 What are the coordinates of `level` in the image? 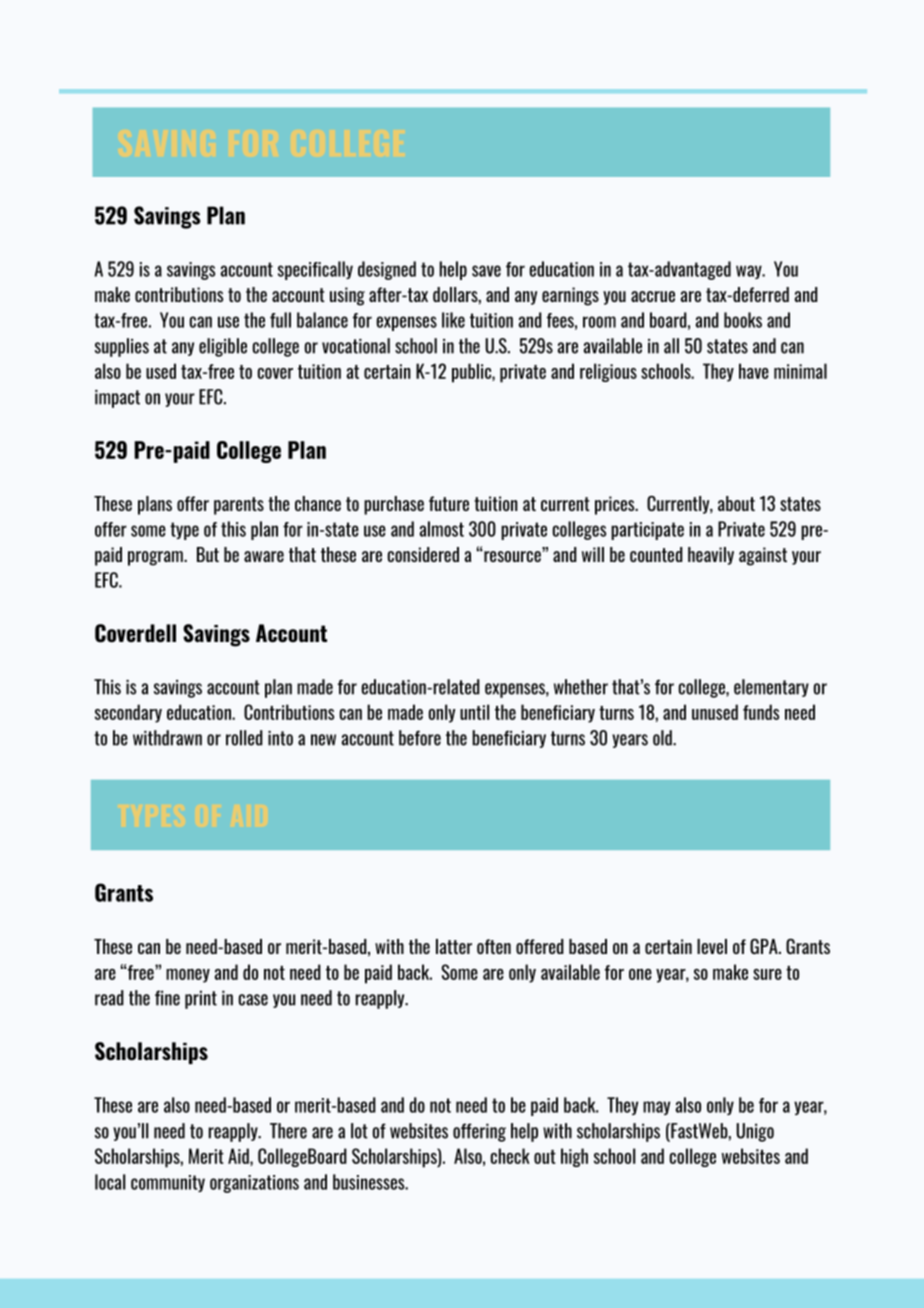 It's located at (712, 946).
